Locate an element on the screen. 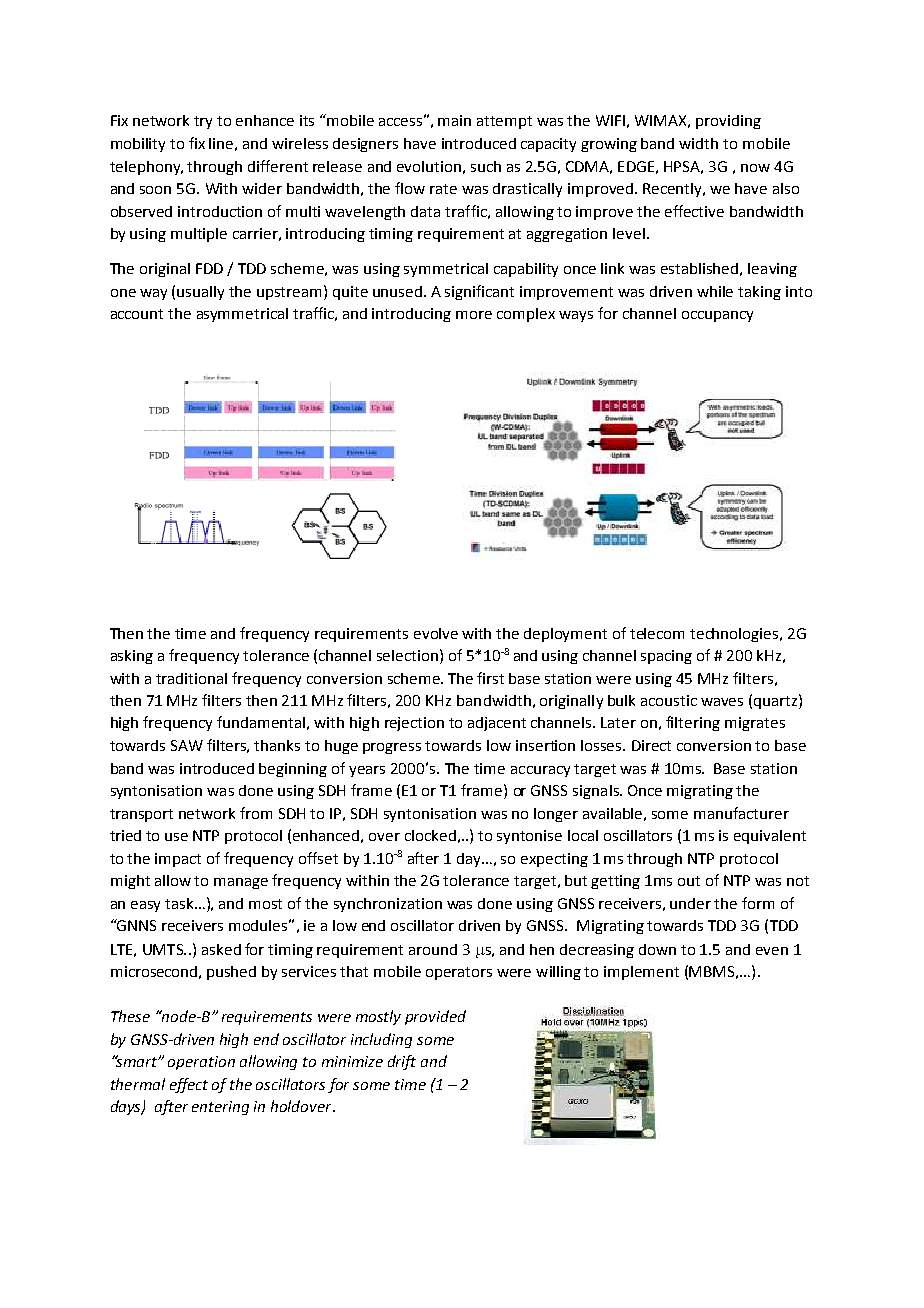  more is located at coordinates (474, 315).
